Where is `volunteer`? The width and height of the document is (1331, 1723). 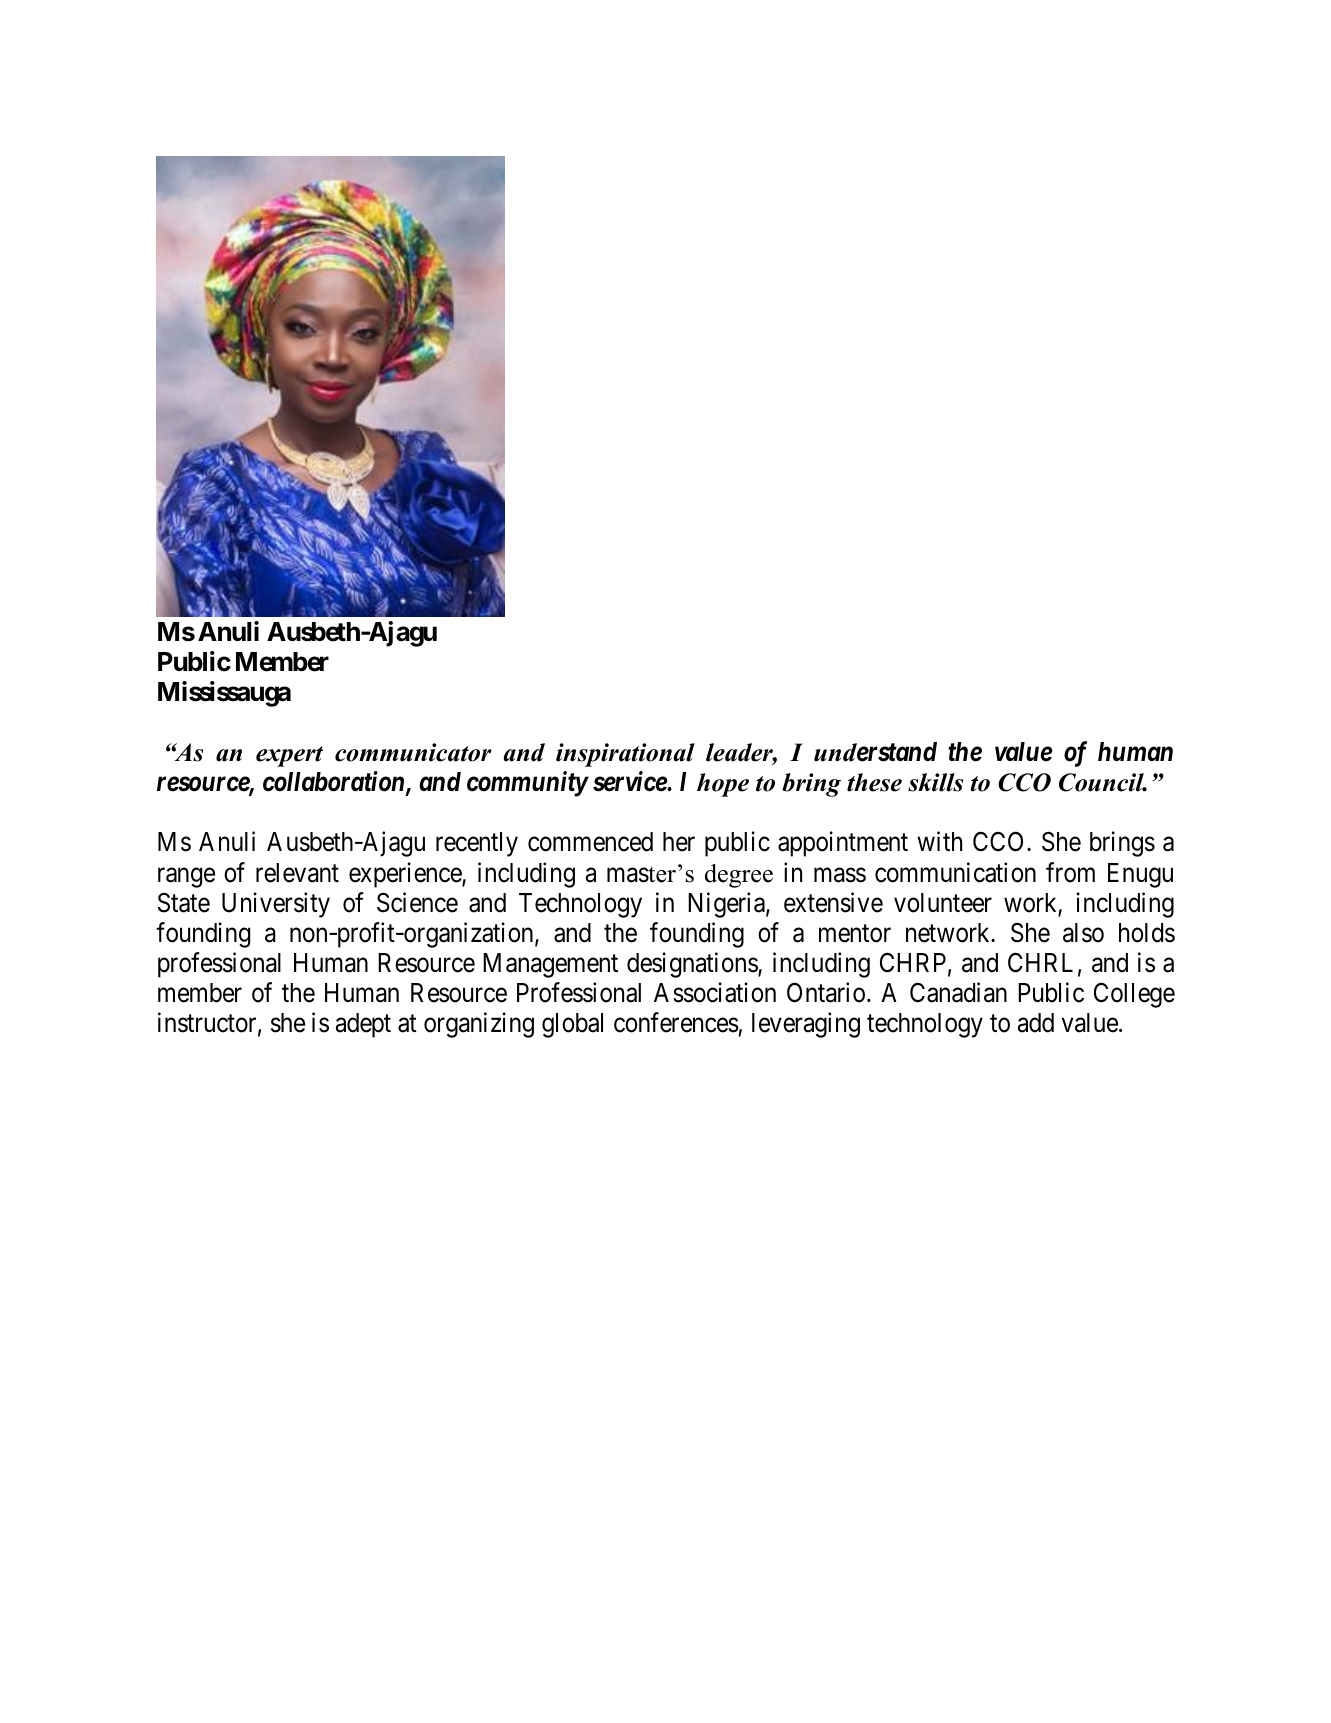
volunteer is located at coordinates (943, 903).
